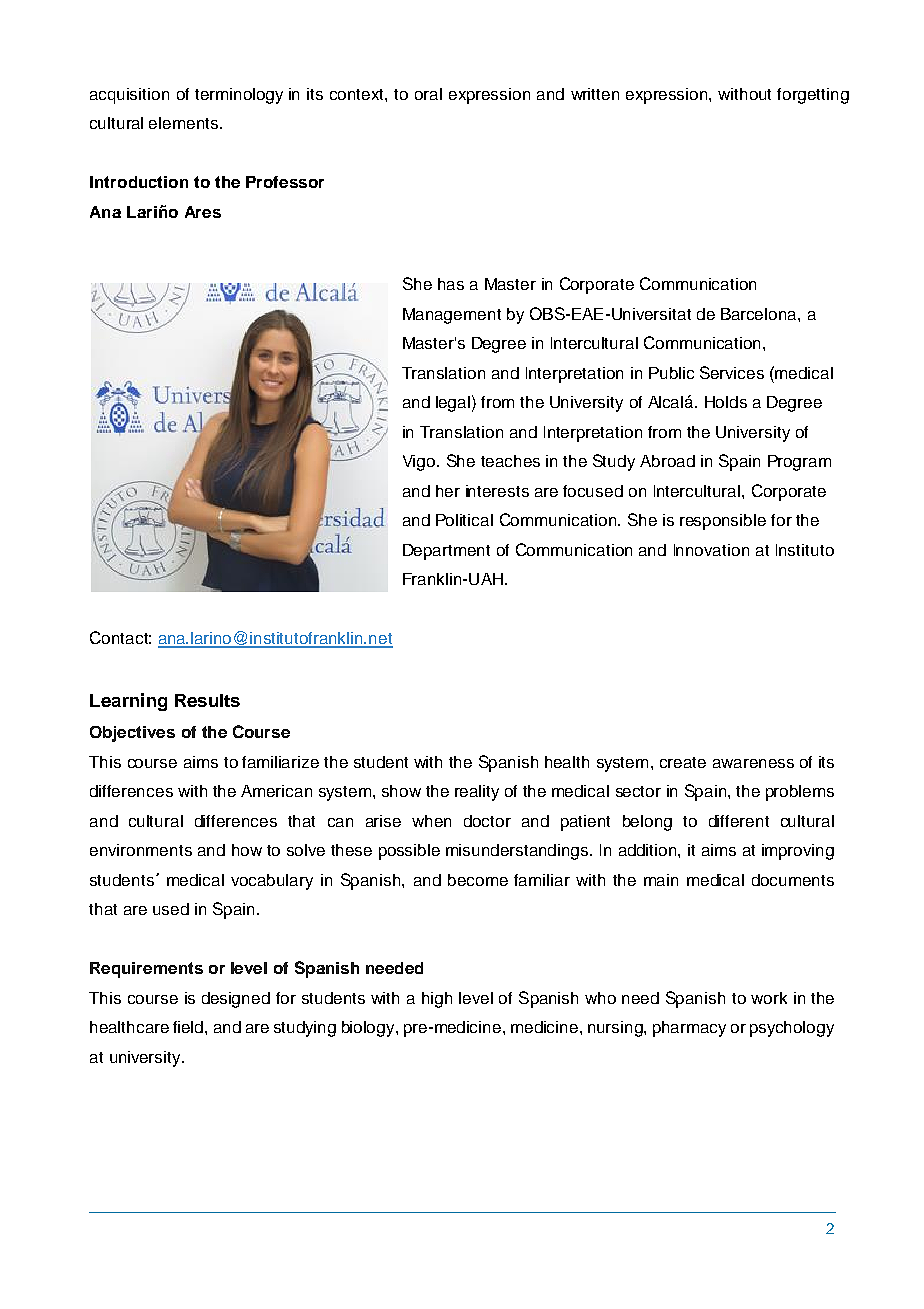 The height and width of the screenshot is (1309, 924). I want to click on elements, so click(185, 123).
